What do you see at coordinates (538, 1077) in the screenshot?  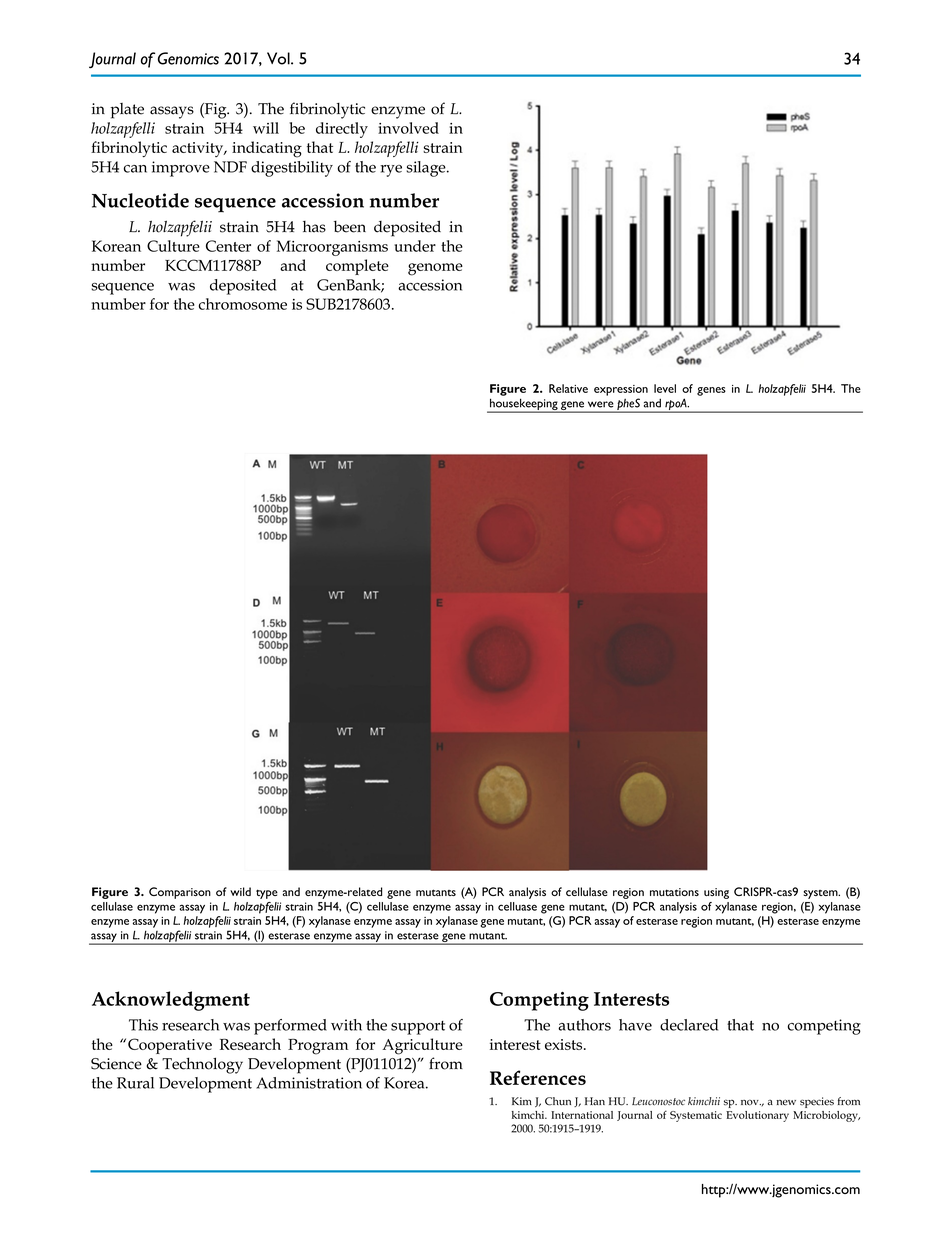 I see `References` at bounding box center [538, 1077].
